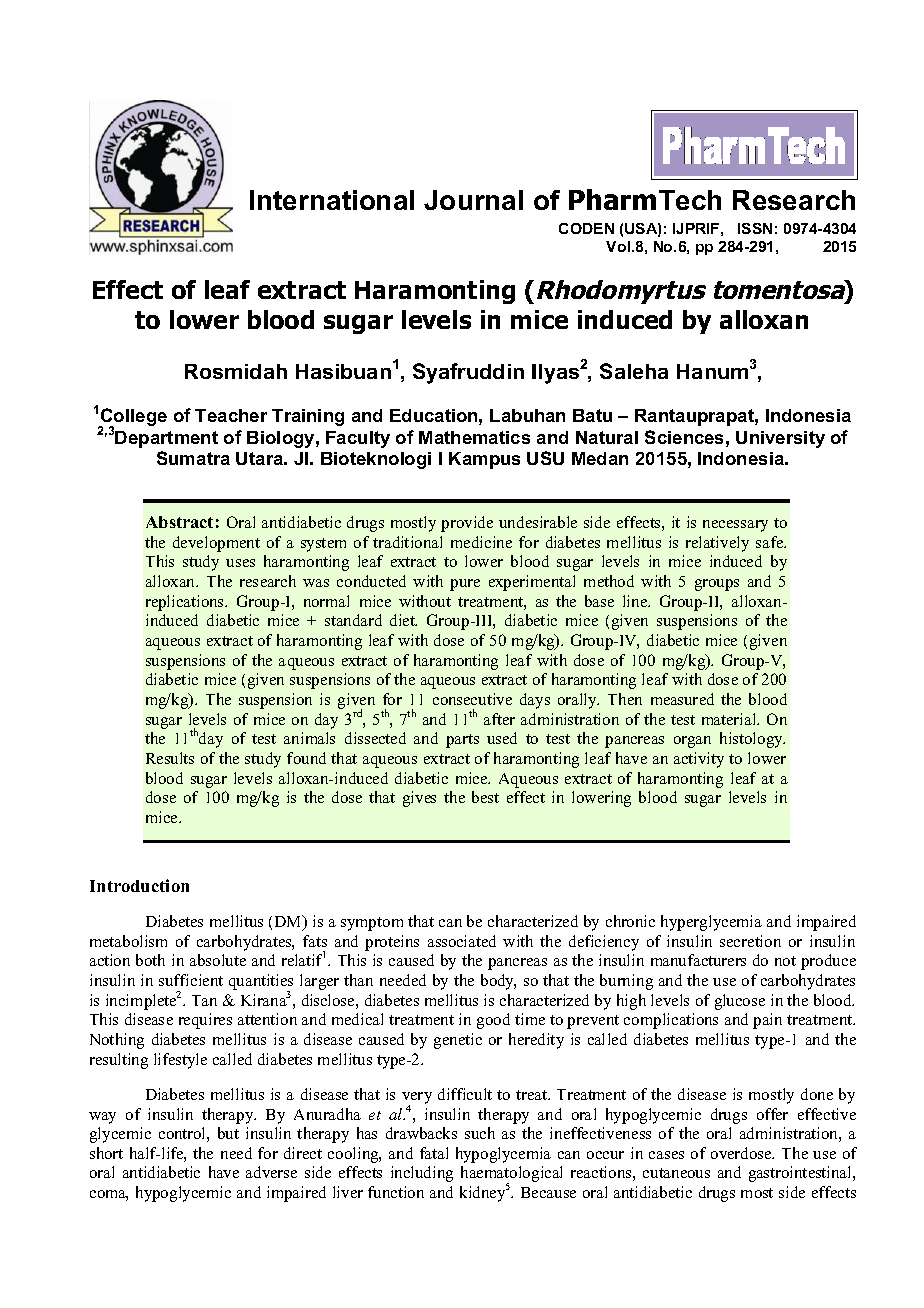  I want to click on Teacher, so click(231, 415).
